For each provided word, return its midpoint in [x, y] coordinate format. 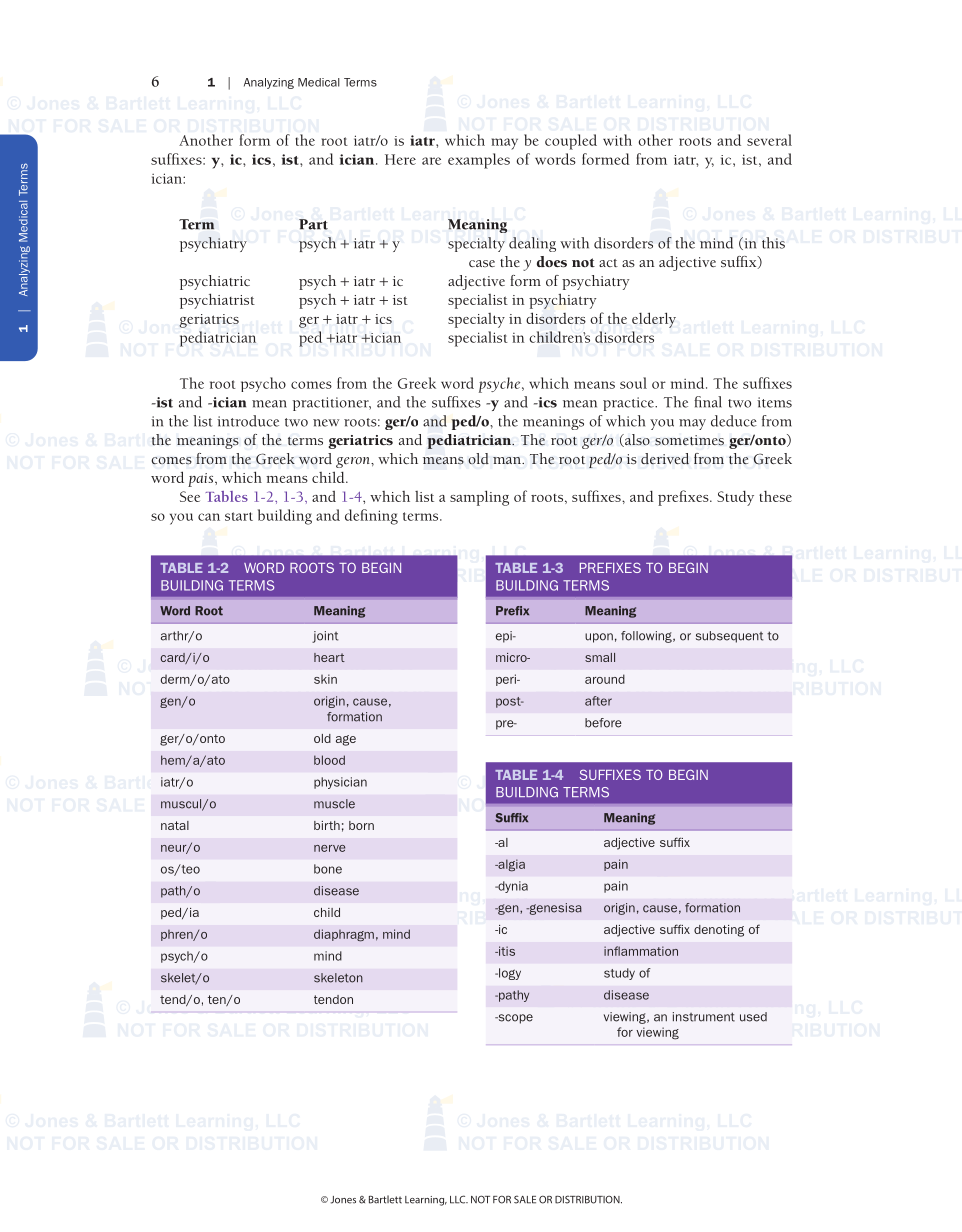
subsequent [729, 637]
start [239, 516]
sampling [479, 498]
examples [479, 161]
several [769, 140]
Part [313, 224]
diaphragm [344, 935]
